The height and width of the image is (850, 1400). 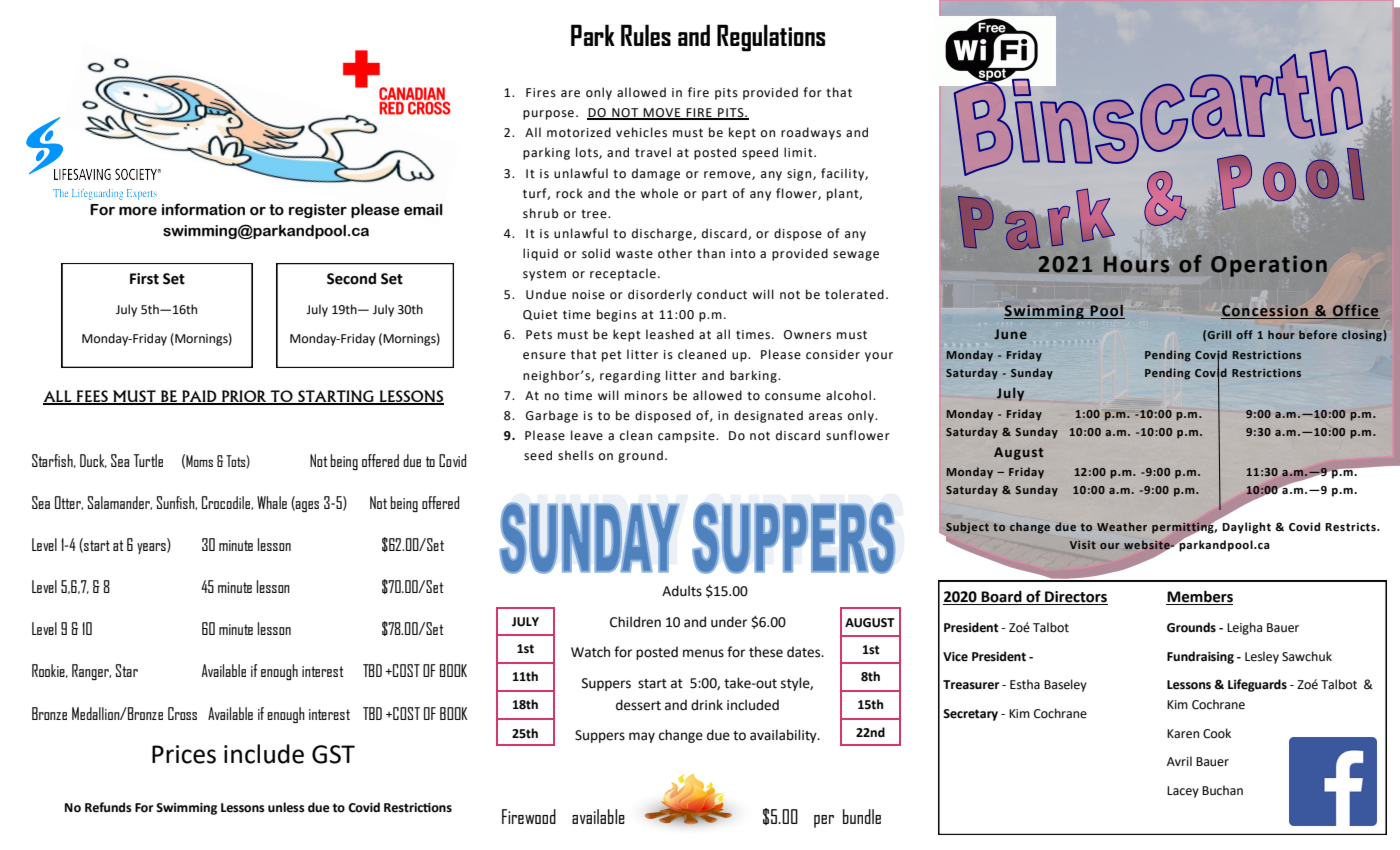 I want to click on Adults, so click(x=682, y=591).
